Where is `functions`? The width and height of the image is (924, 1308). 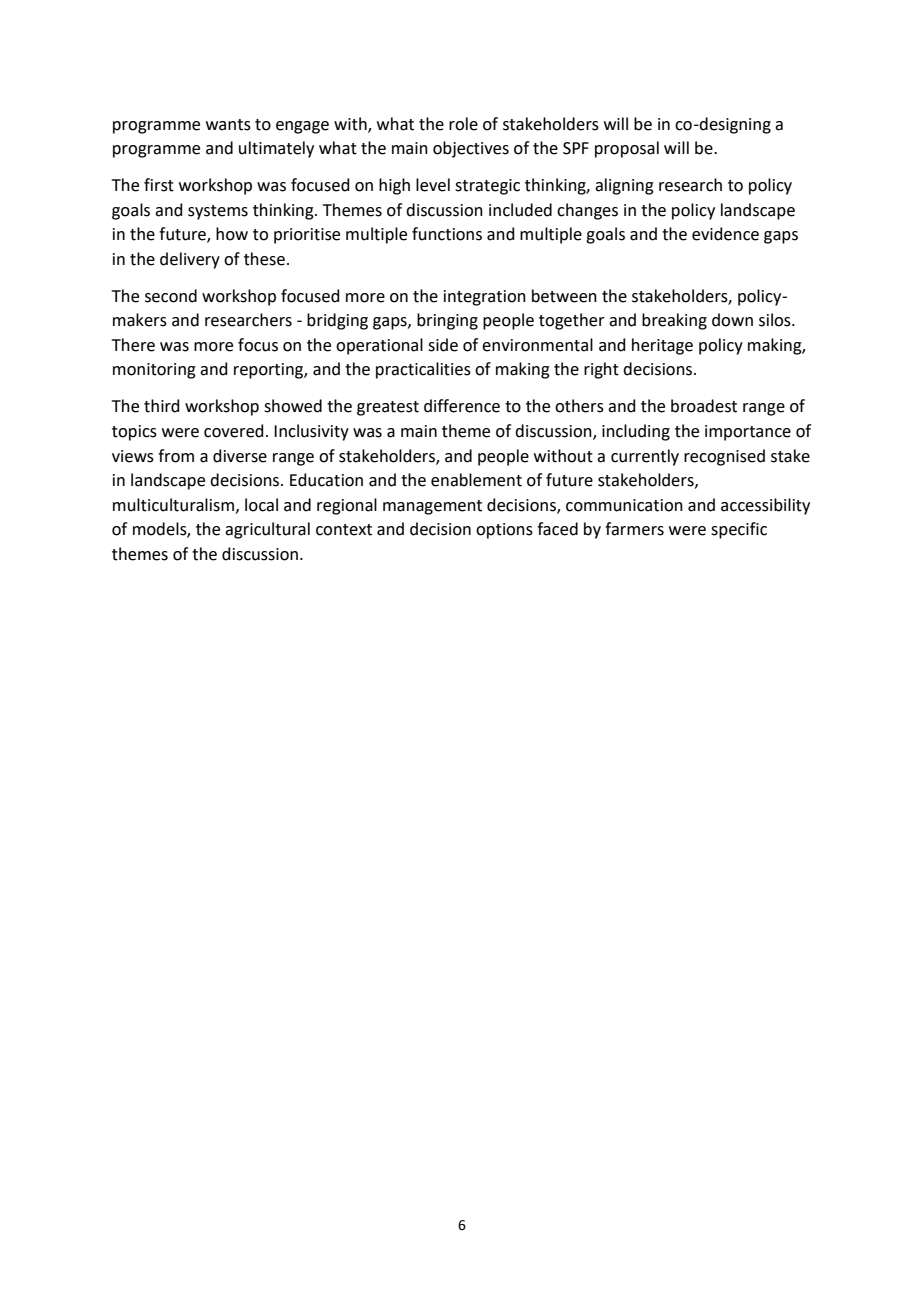
functions is located at coordinates (447, 234).
